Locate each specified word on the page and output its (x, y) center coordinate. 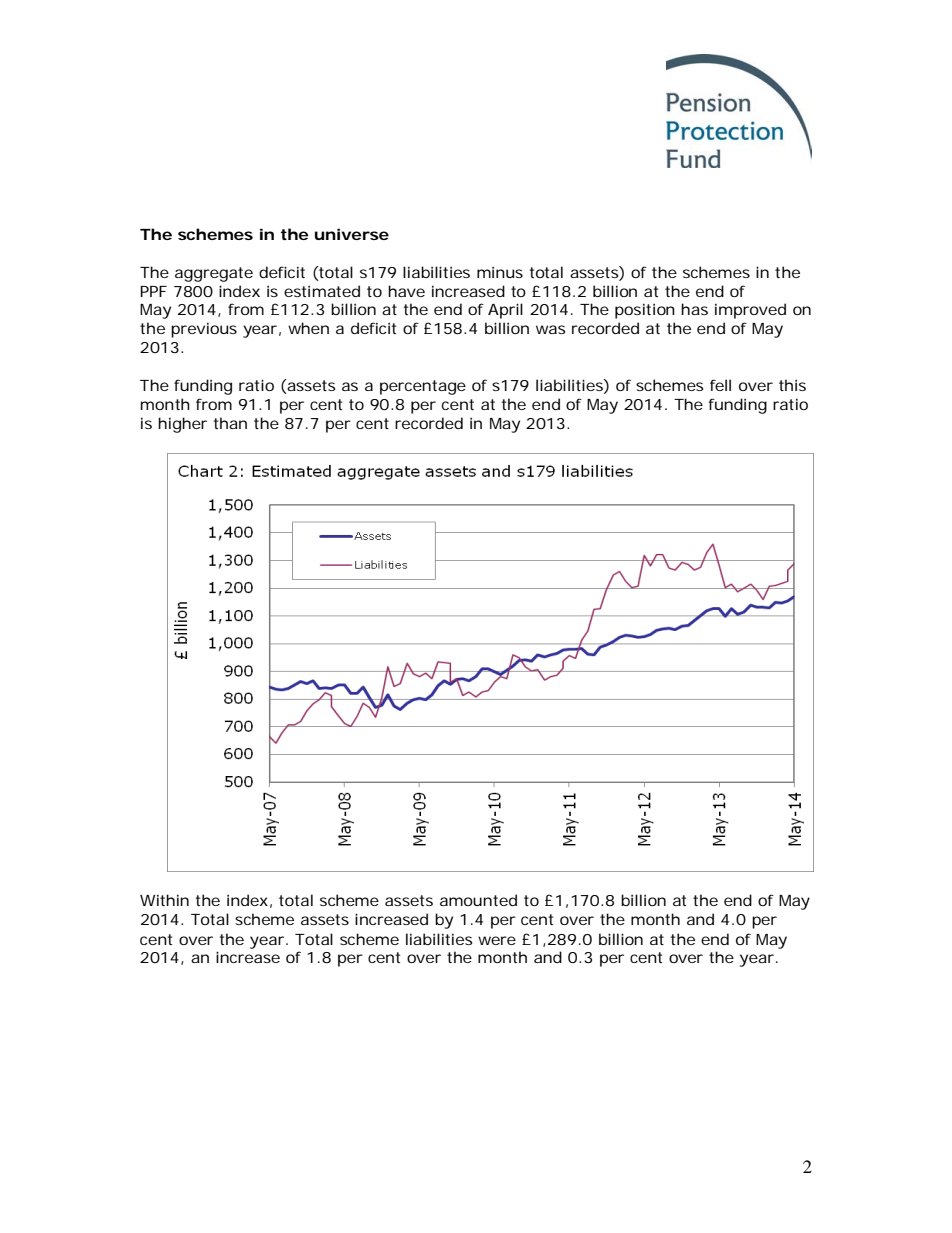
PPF (153, 291)
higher (182, 425)
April (505, 311)
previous (204, 330)
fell (720, 385)
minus (500, 272)
